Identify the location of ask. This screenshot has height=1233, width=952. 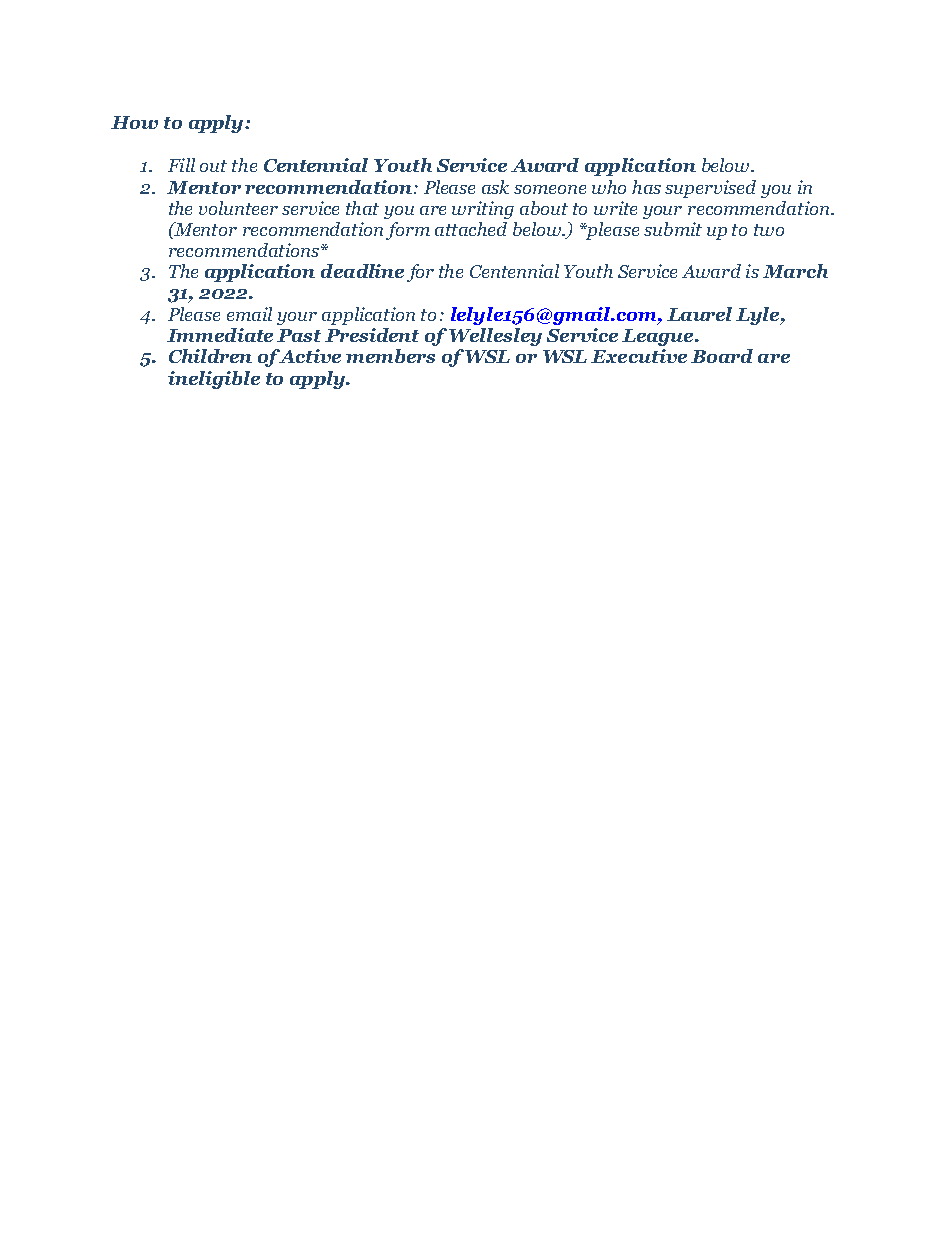
(495, 187).
